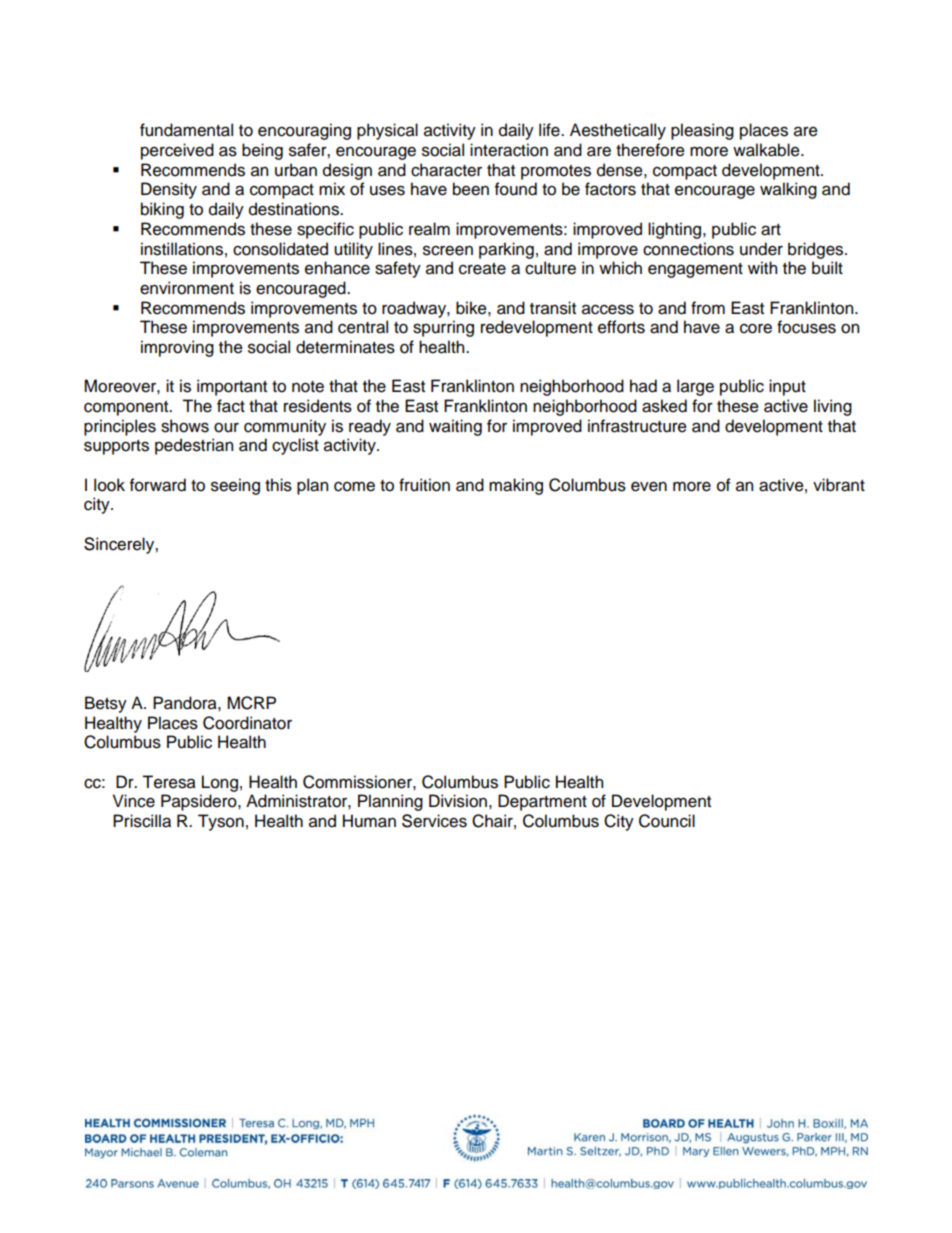 The image size is (952, 1233). I want to click on Division, so click(458, 801).
